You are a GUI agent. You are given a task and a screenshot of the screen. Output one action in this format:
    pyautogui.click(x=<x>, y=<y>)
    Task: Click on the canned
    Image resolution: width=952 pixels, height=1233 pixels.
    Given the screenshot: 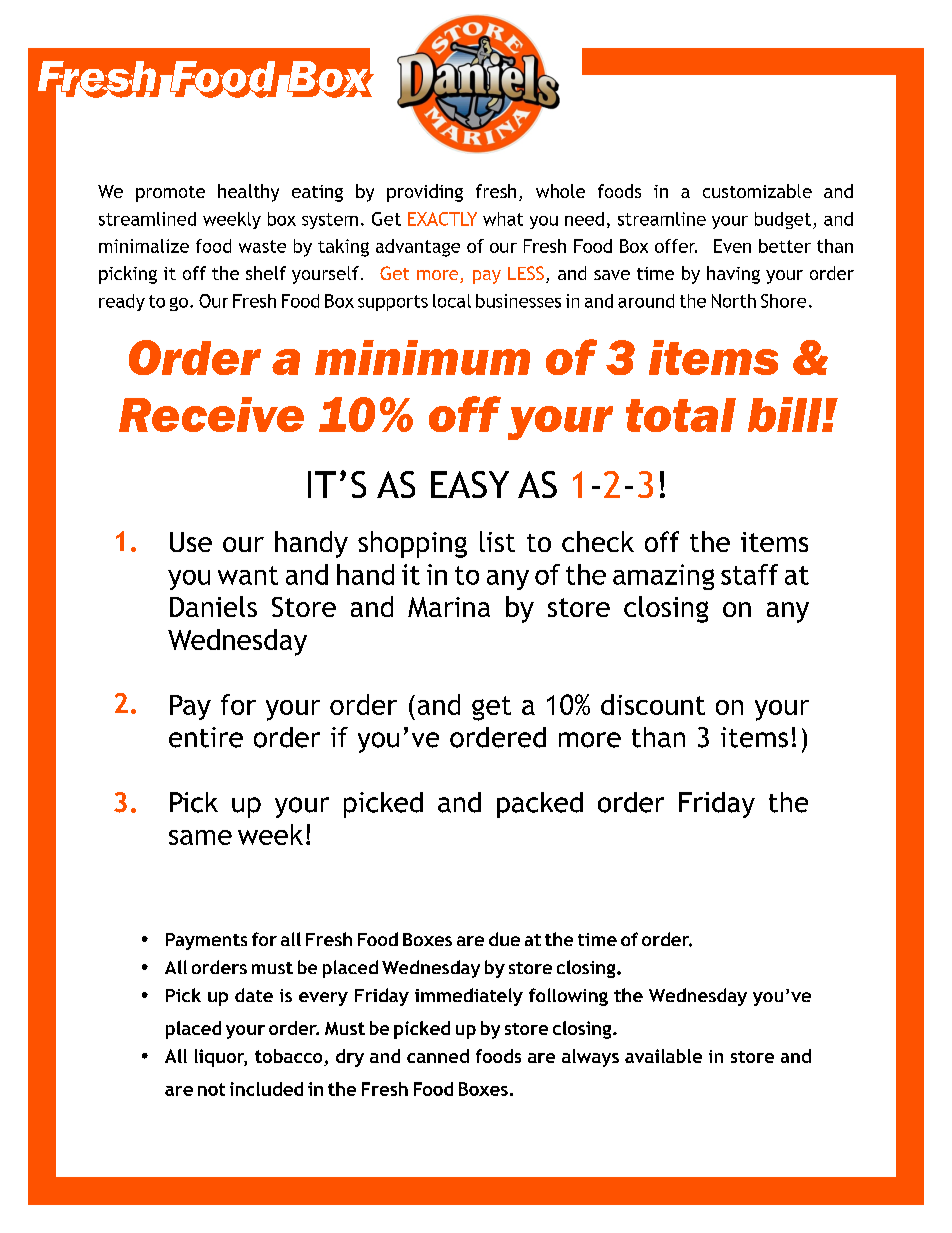 What is the action you would take?
    pyautogui.click(x=438, y=1056)
